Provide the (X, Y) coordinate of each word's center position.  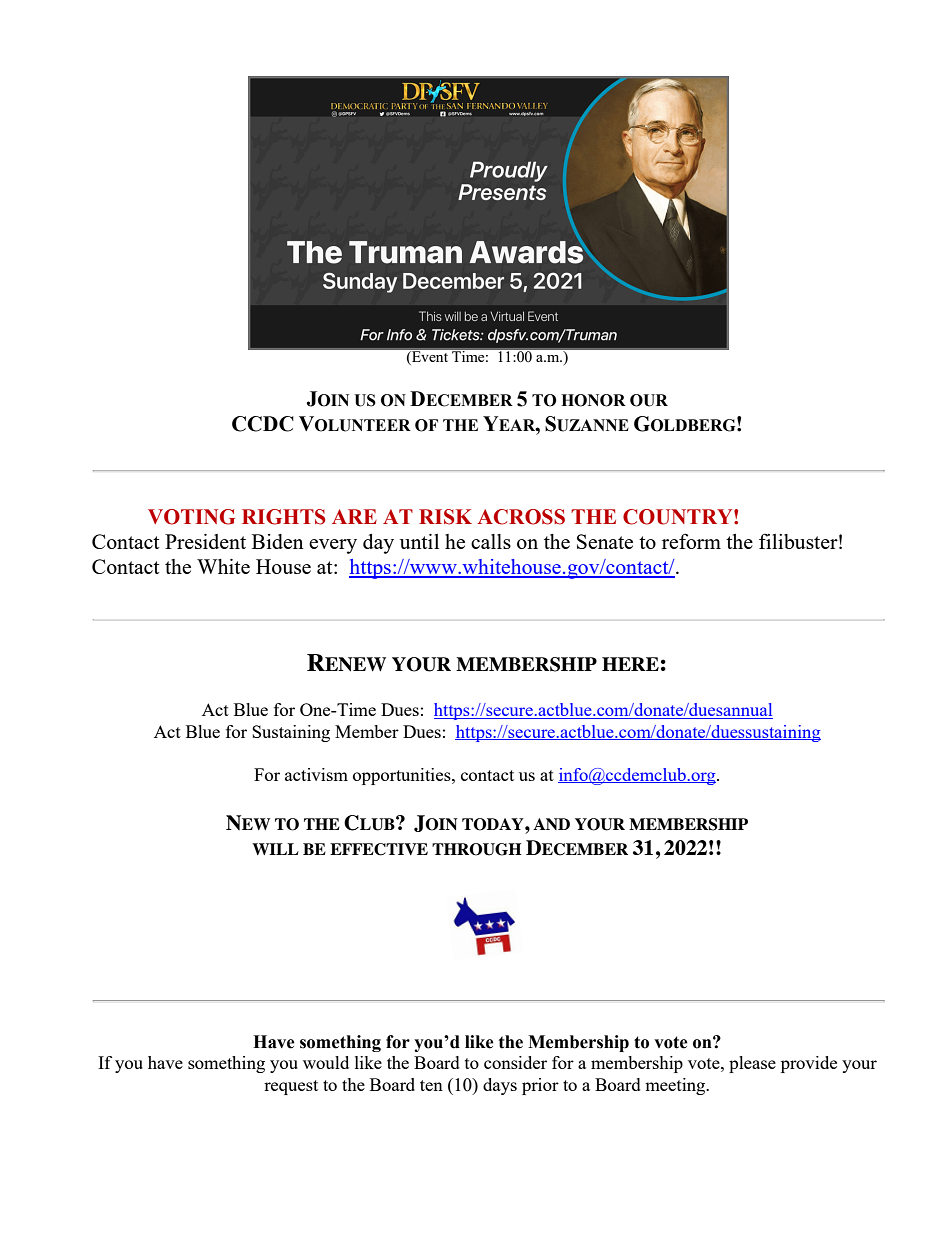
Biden (278, 541)
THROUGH (477, 849)
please (752, 1064)
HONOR (593, 400)
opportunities (403, 776)
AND (551, 824)
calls (491, 541)
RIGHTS (283, 517)
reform (691, 541)
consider (515, 1062)
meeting (676, 1086)
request (291, 1087)
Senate (605, 541)
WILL (275, 849)
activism (316, 774)
